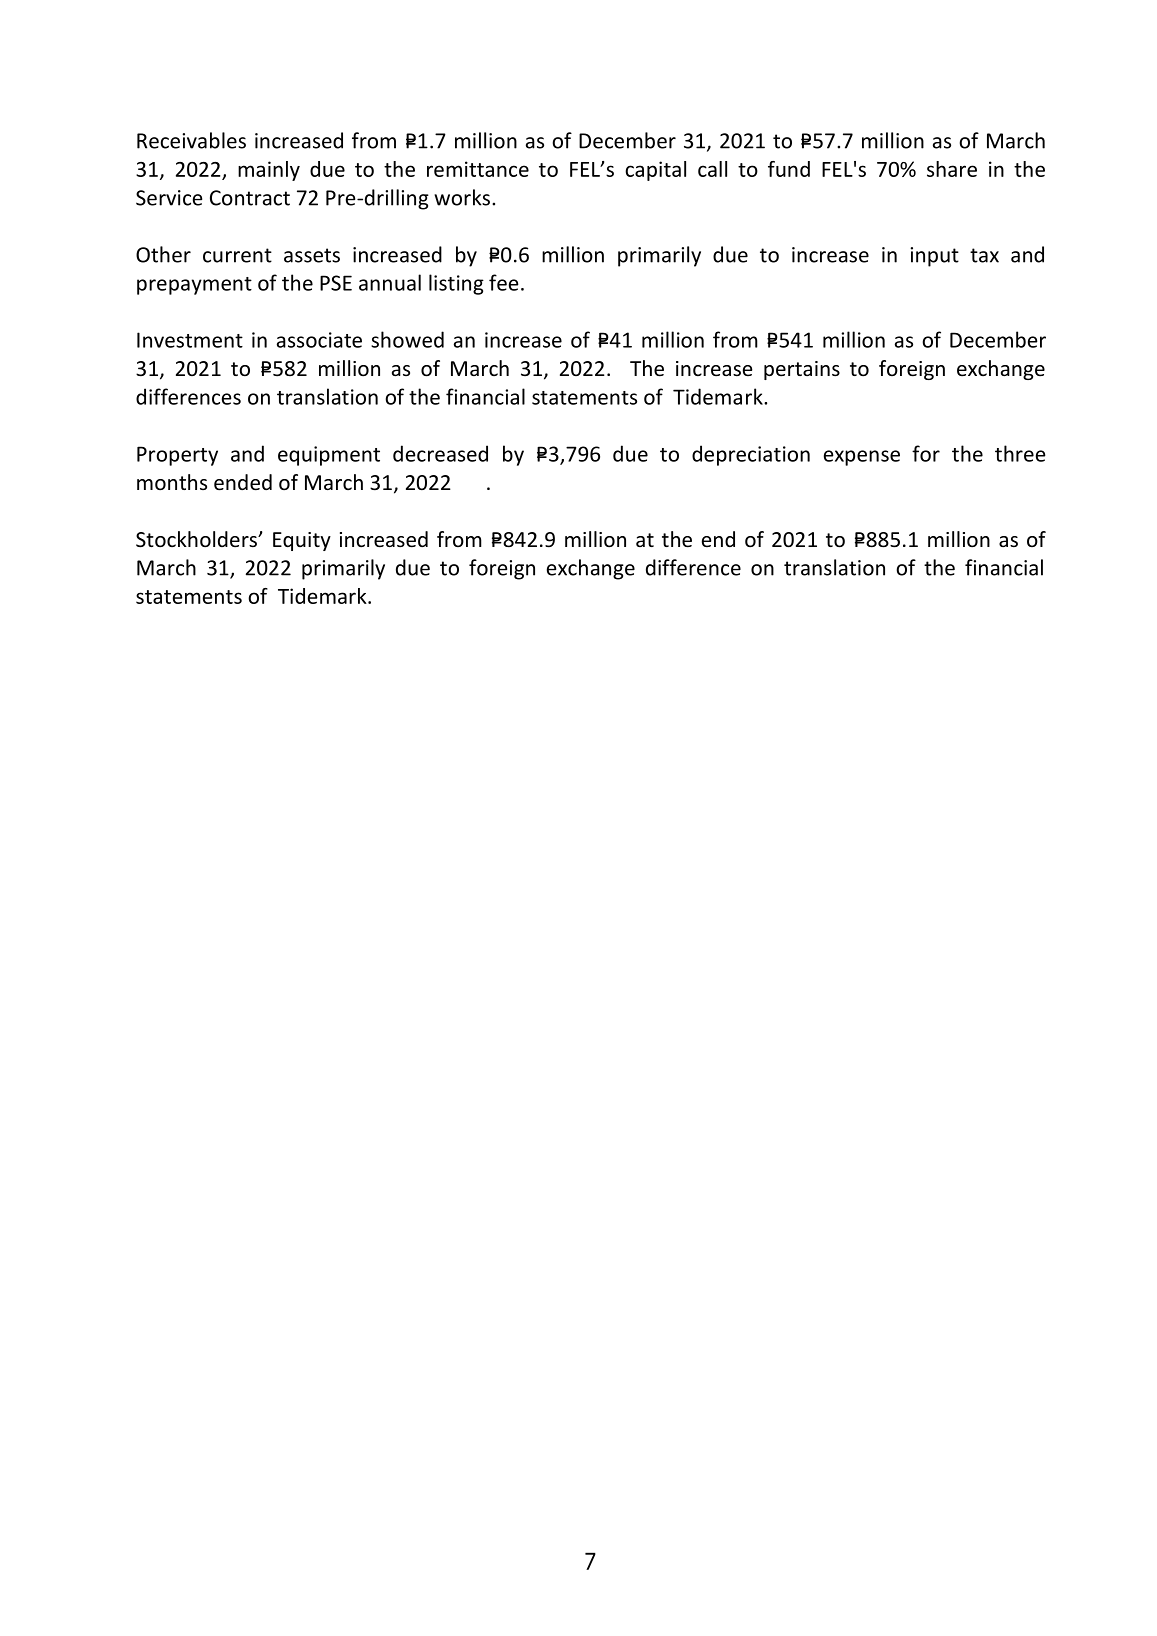 This screenshot has height=1636, width=1157. Describe the element at coordinates (655, 171) in the screenshot. I see `capital` at that location.
